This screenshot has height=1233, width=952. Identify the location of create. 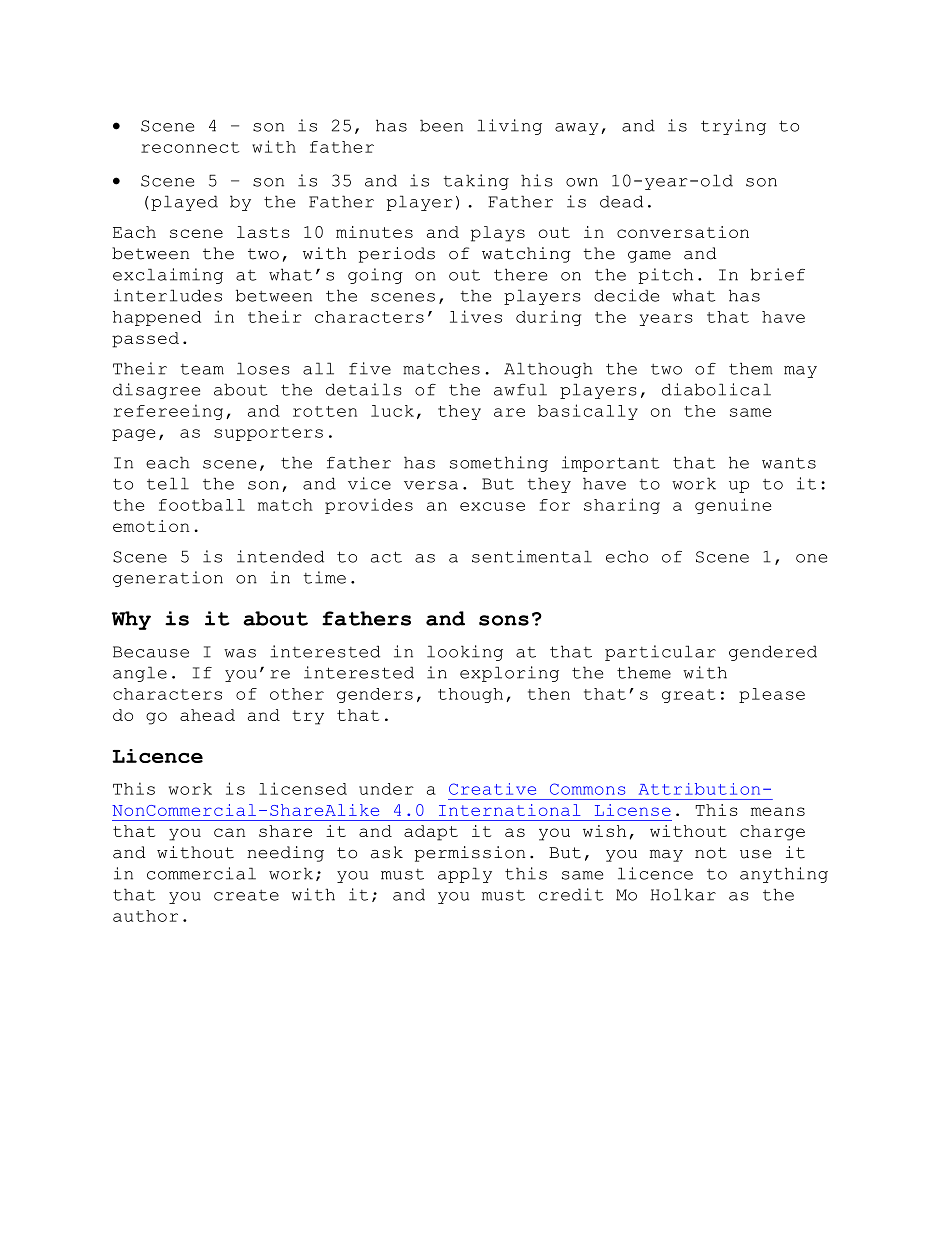
(246, 895).
